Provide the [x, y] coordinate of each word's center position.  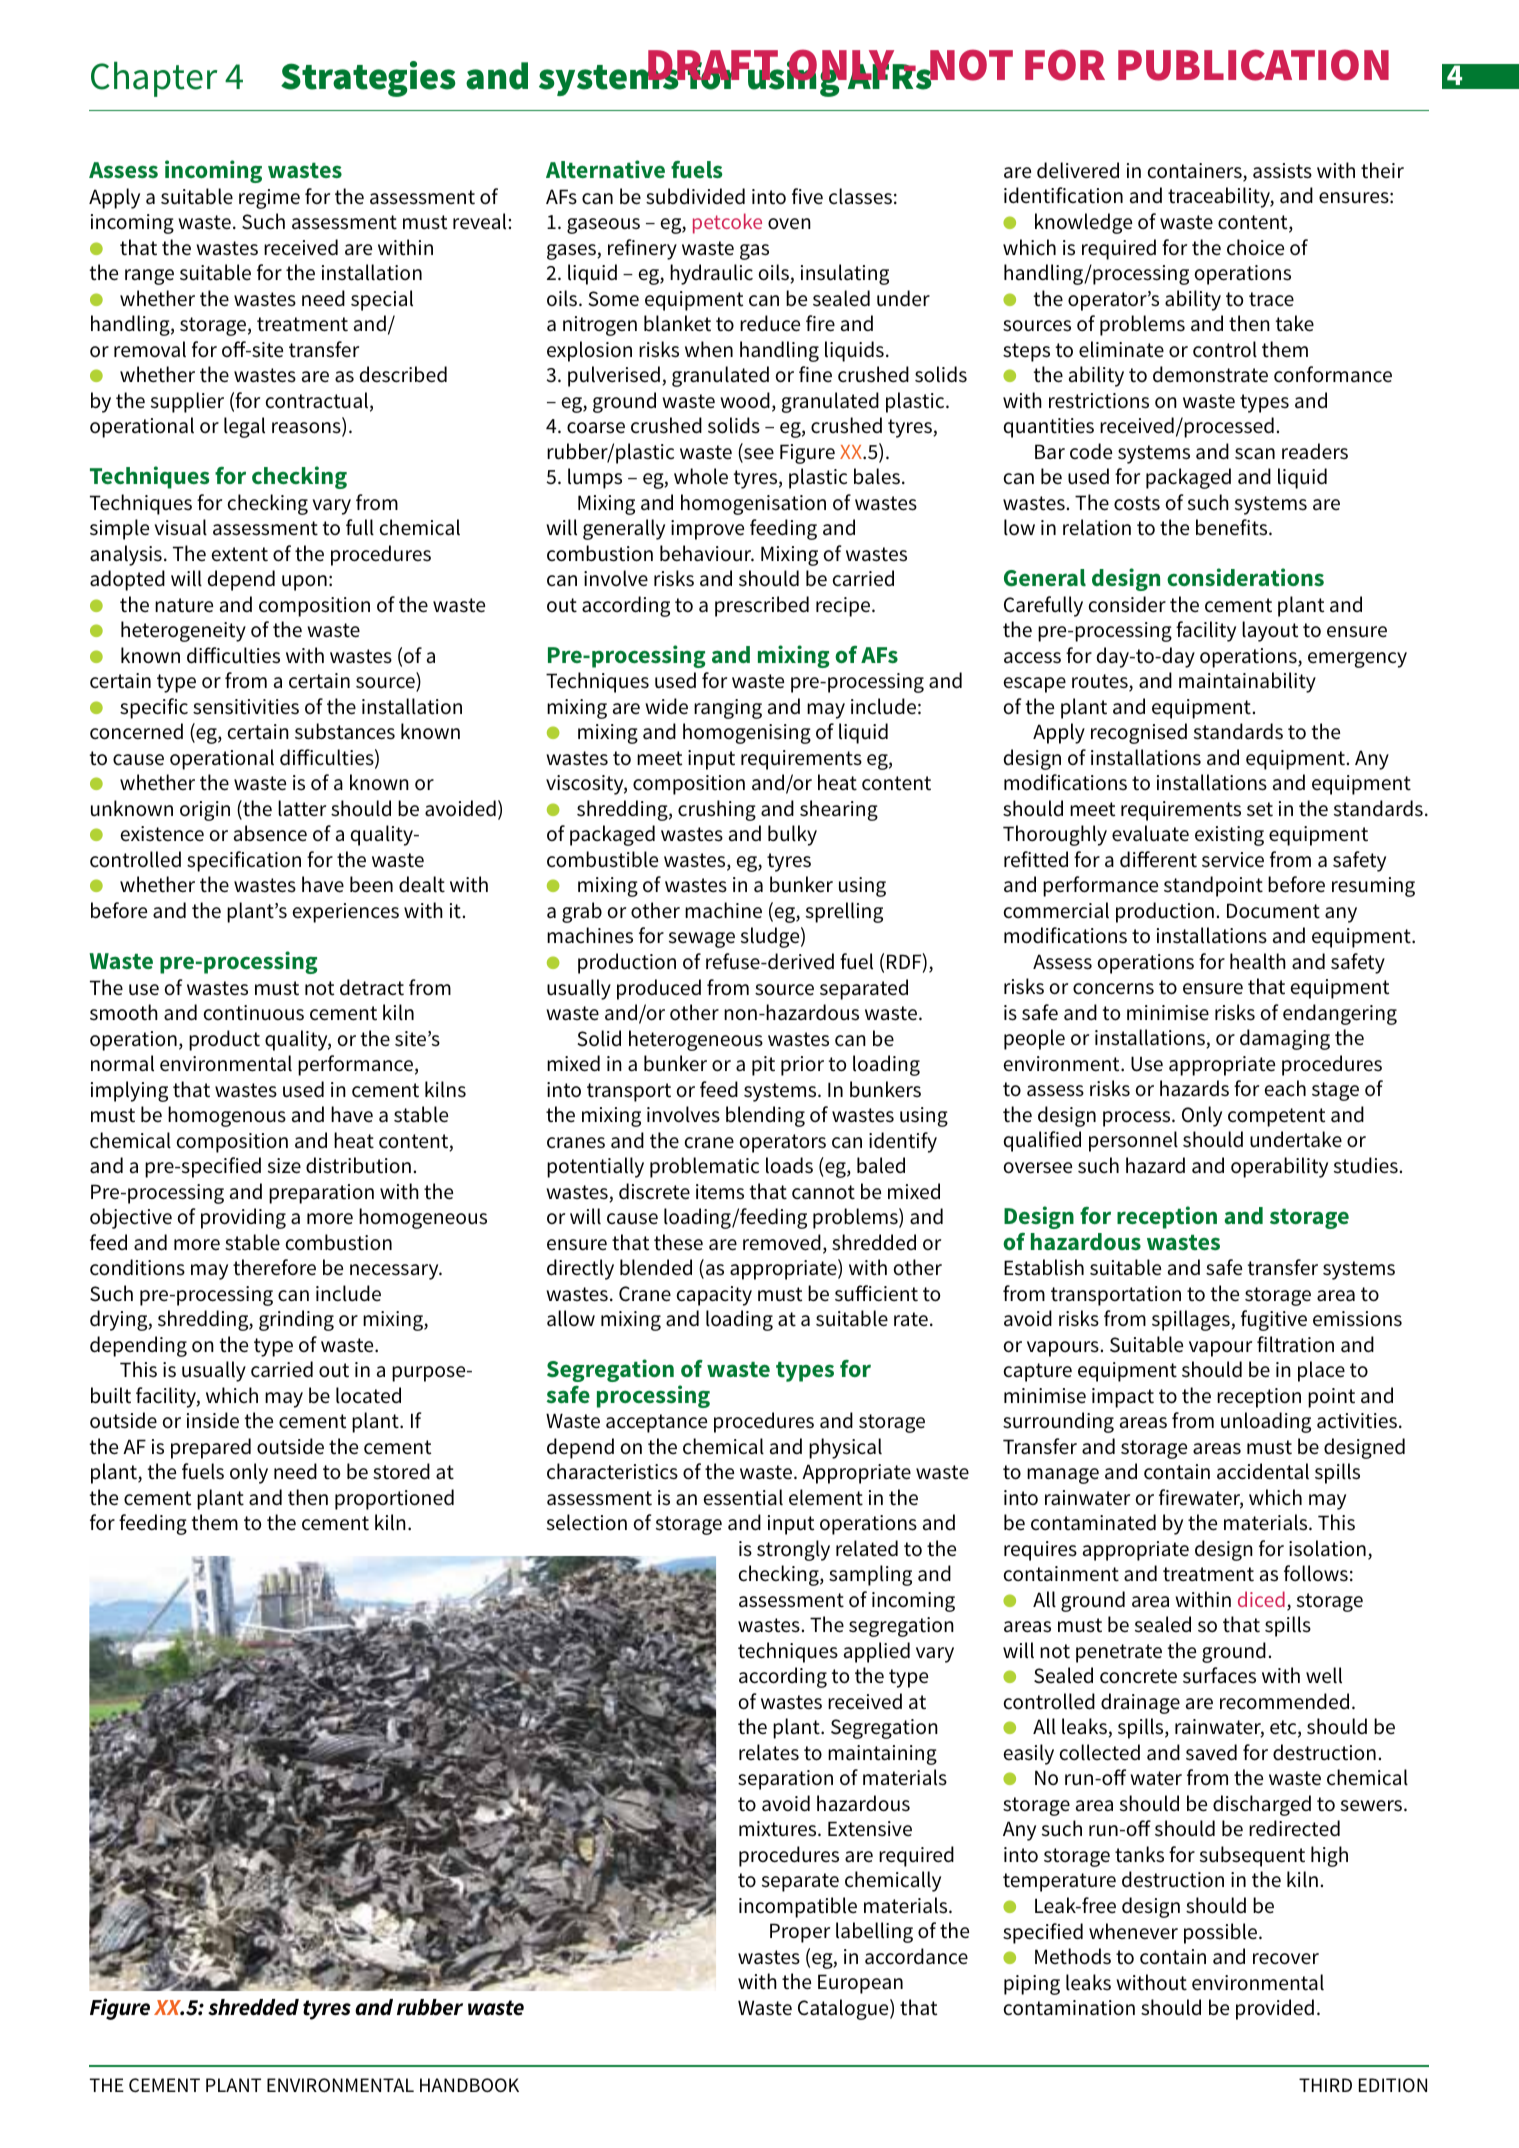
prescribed [762, 606]
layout [1270, 631]
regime [269, 199]
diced [1261, 1599]
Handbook [469, 2085]
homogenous [227, 1116]
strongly [793, 1550]
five [807, 196]
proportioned [394, 1499]
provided [1275, 2009]
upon [304, 583]
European [860, 1984]
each [1285, 1088]
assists [1282, 171]
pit [763, 1066]
